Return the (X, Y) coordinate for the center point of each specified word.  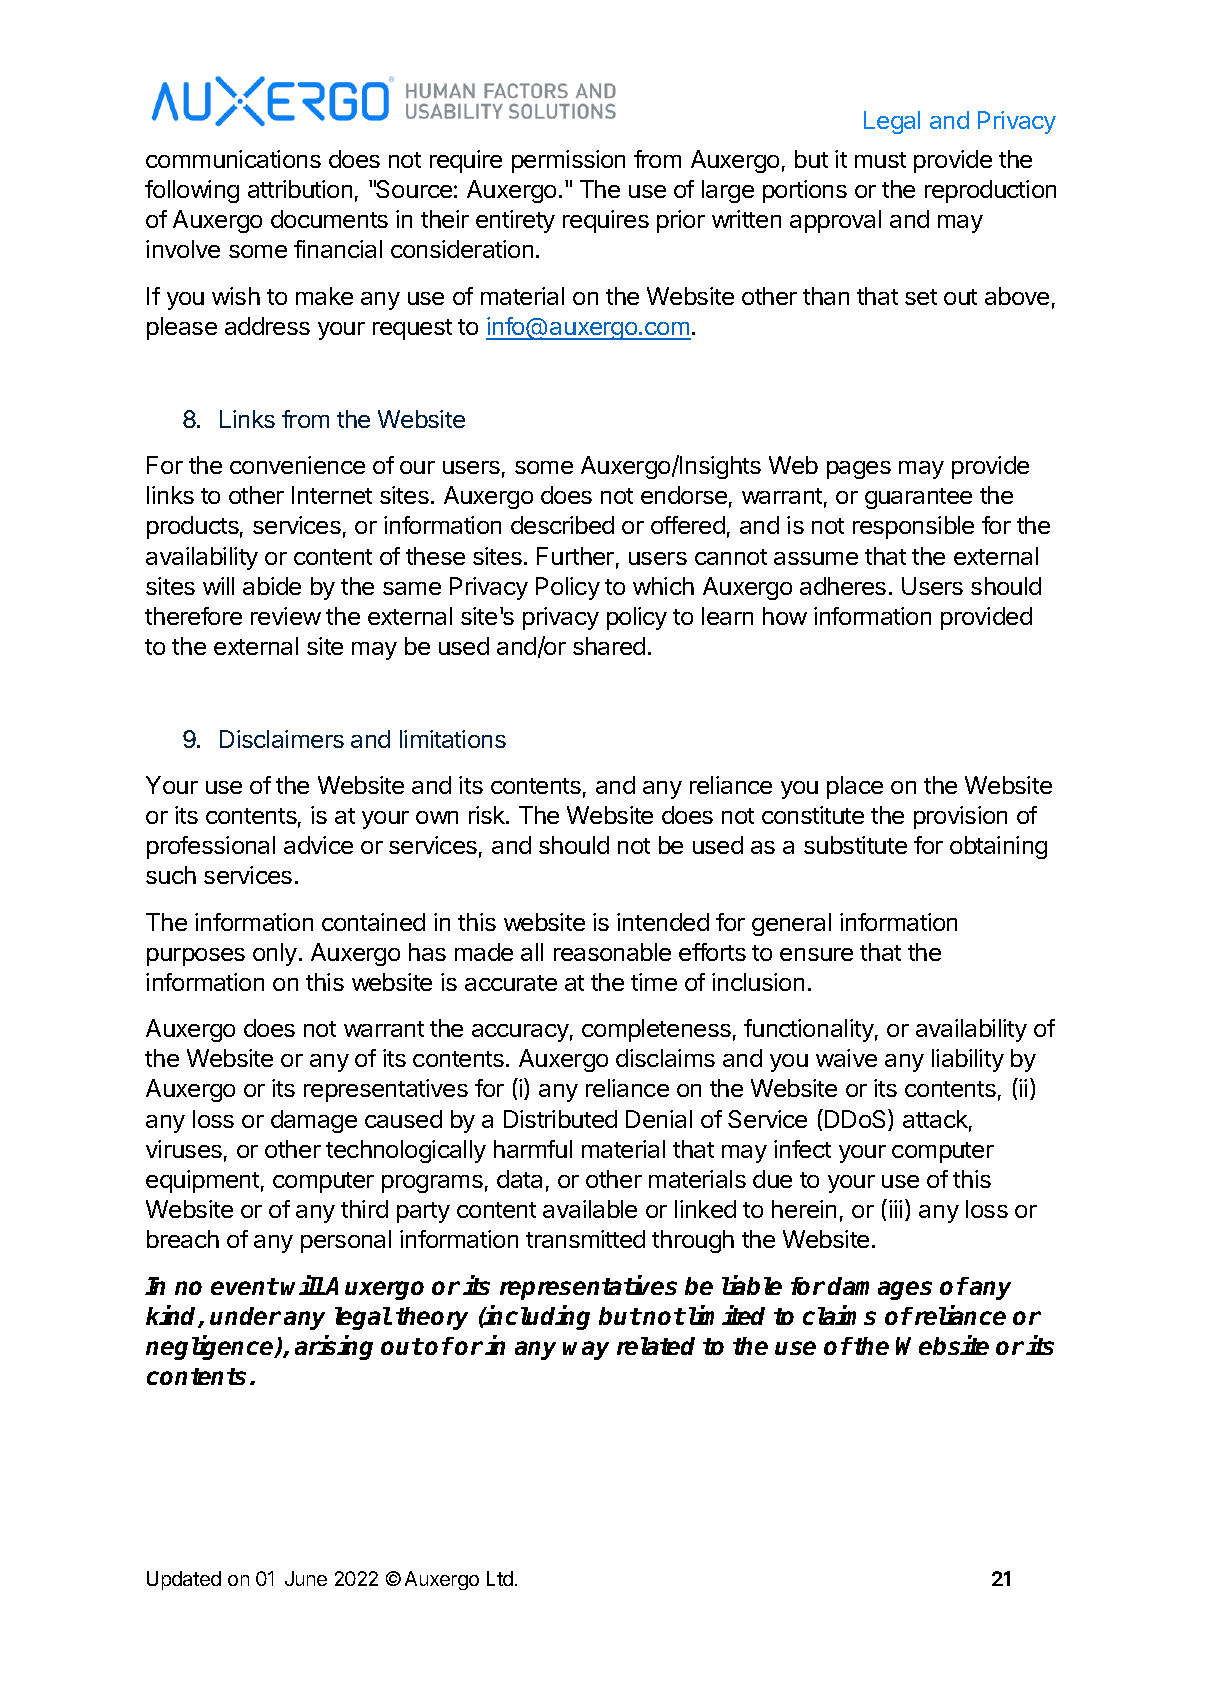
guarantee (918, 498)
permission (568, 161)
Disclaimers (282, 739)
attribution (300, 189)
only (275, 954)
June (306, 1578)
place (855, 787)
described (562, 525)
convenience (297, 465)
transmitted (585, 1239)
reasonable (612, 952)
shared (609, 646)
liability (968, 1060)
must (880, 160)
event (245, 1286)
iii (895, 1209)
